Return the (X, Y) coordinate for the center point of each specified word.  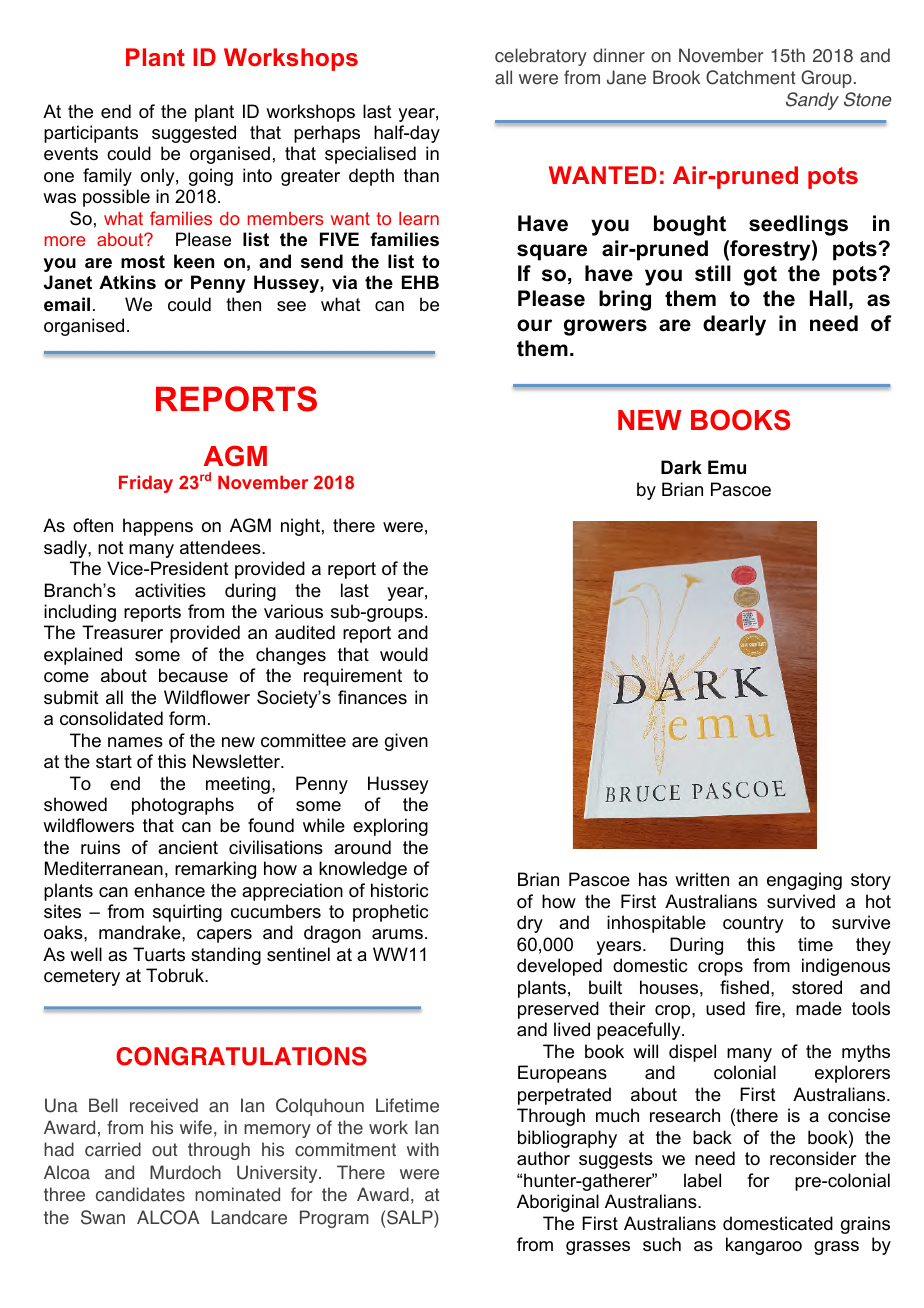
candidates (140, 1194)
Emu (727, 467)
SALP (411, 1217)
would (404, 654)
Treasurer (122, 632)
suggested (194, 134)
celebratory (541, 57)
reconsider (813, 1158)
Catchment (750, 77)
